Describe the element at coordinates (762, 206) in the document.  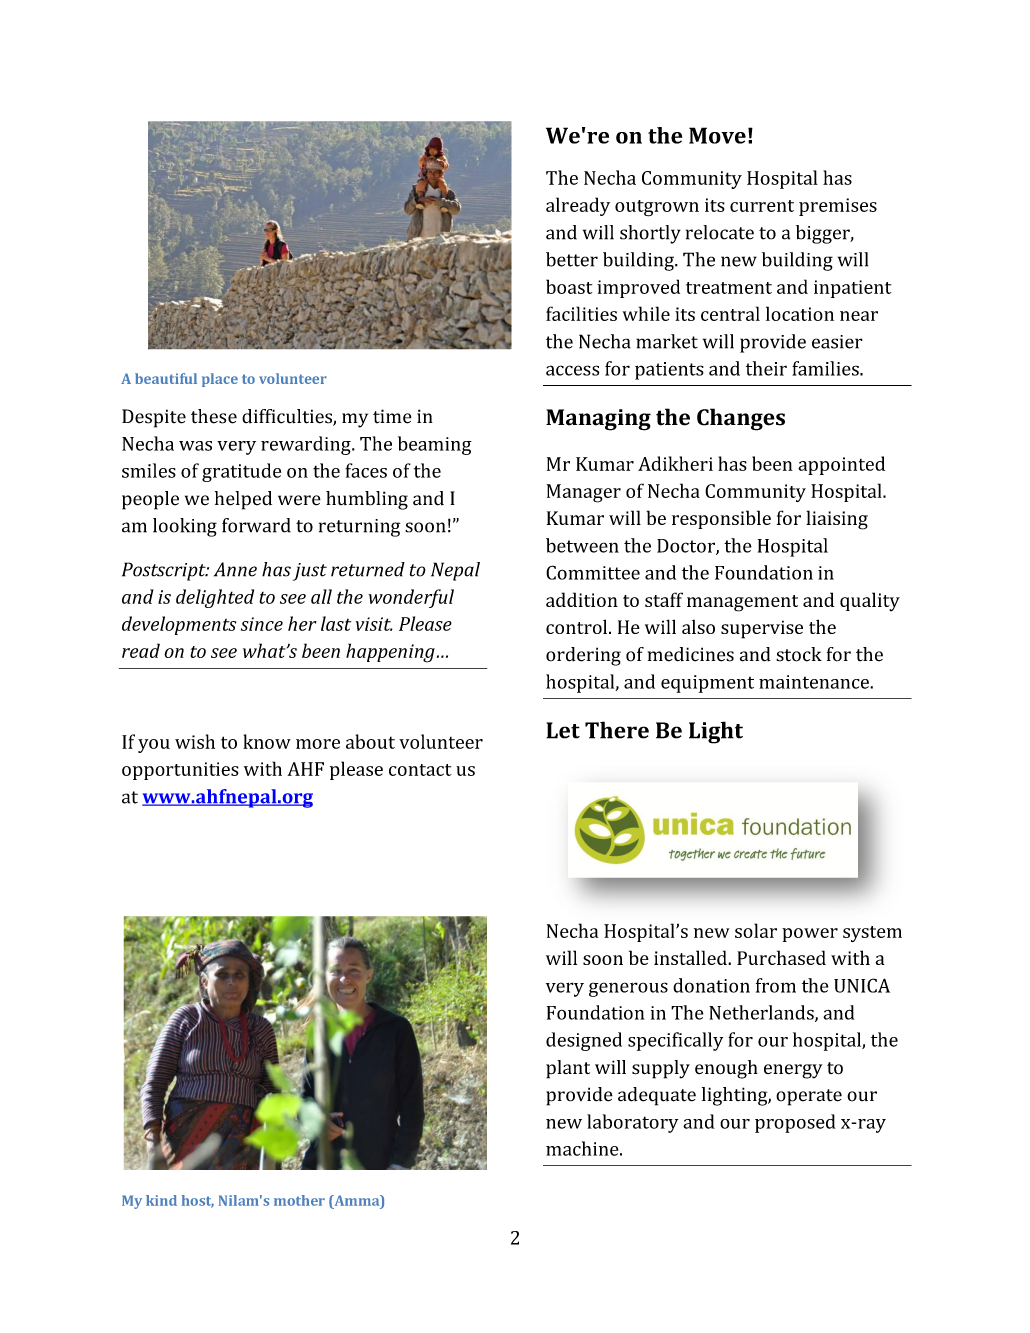
I see `current` at that location.
